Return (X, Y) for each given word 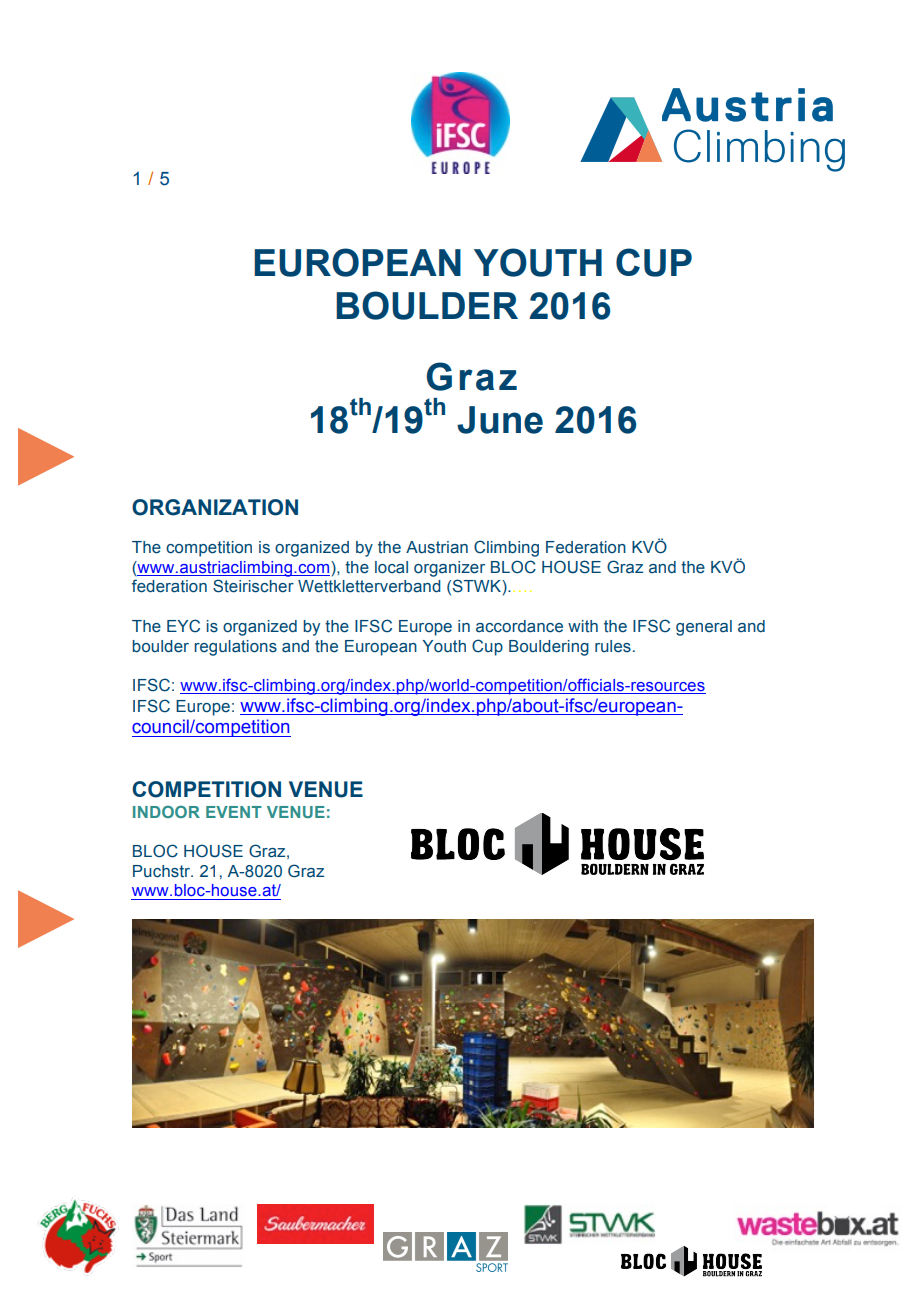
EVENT (234, 812)
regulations (235, 648)
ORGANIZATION (215, 507)
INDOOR (166, 812)
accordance (519, 626)
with (583, 626)
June (500, 420)
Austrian (437, 547)
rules (613, 646)
